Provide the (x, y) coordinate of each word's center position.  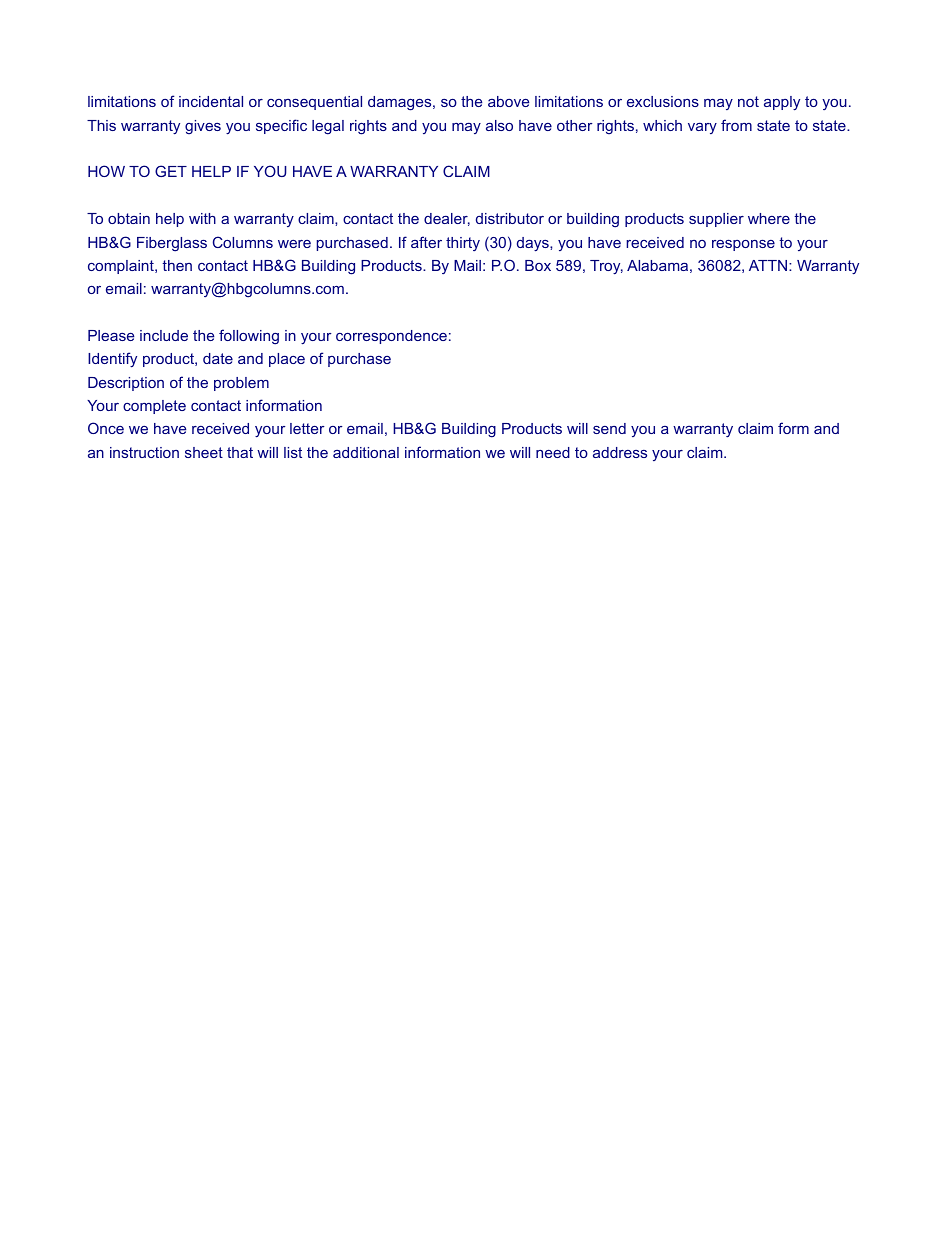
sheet (204, 452)
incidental (211, 101)
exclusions (663, 101)
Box (538, 265)
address (620, 452)
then (177, 265)
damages (401, 103)
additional (366, 452)
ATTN (769, 265)
